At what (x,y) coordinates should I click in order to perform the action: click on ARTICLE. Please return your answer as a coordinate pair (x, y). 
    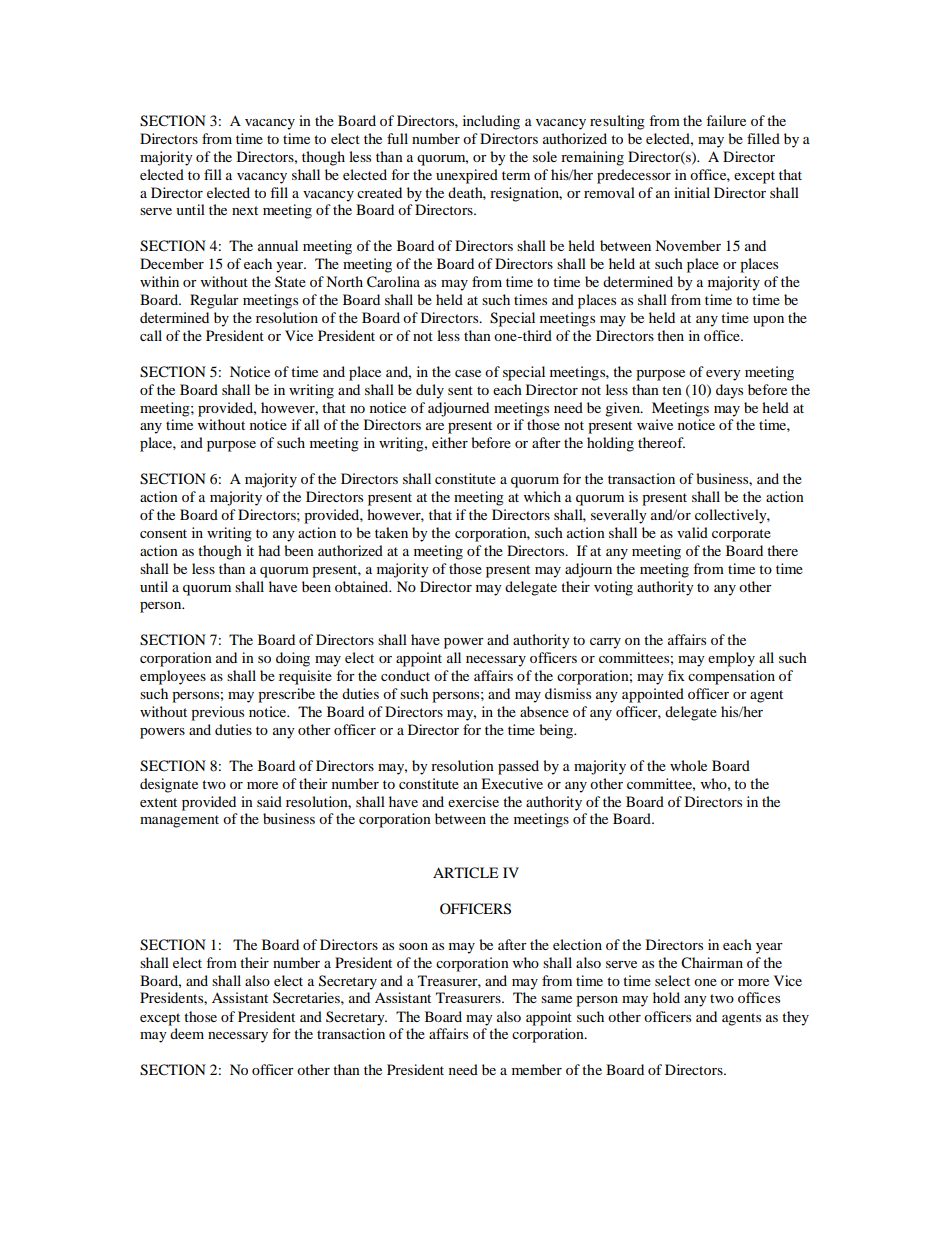
    Looking at the image, I should click on (465, 873).
